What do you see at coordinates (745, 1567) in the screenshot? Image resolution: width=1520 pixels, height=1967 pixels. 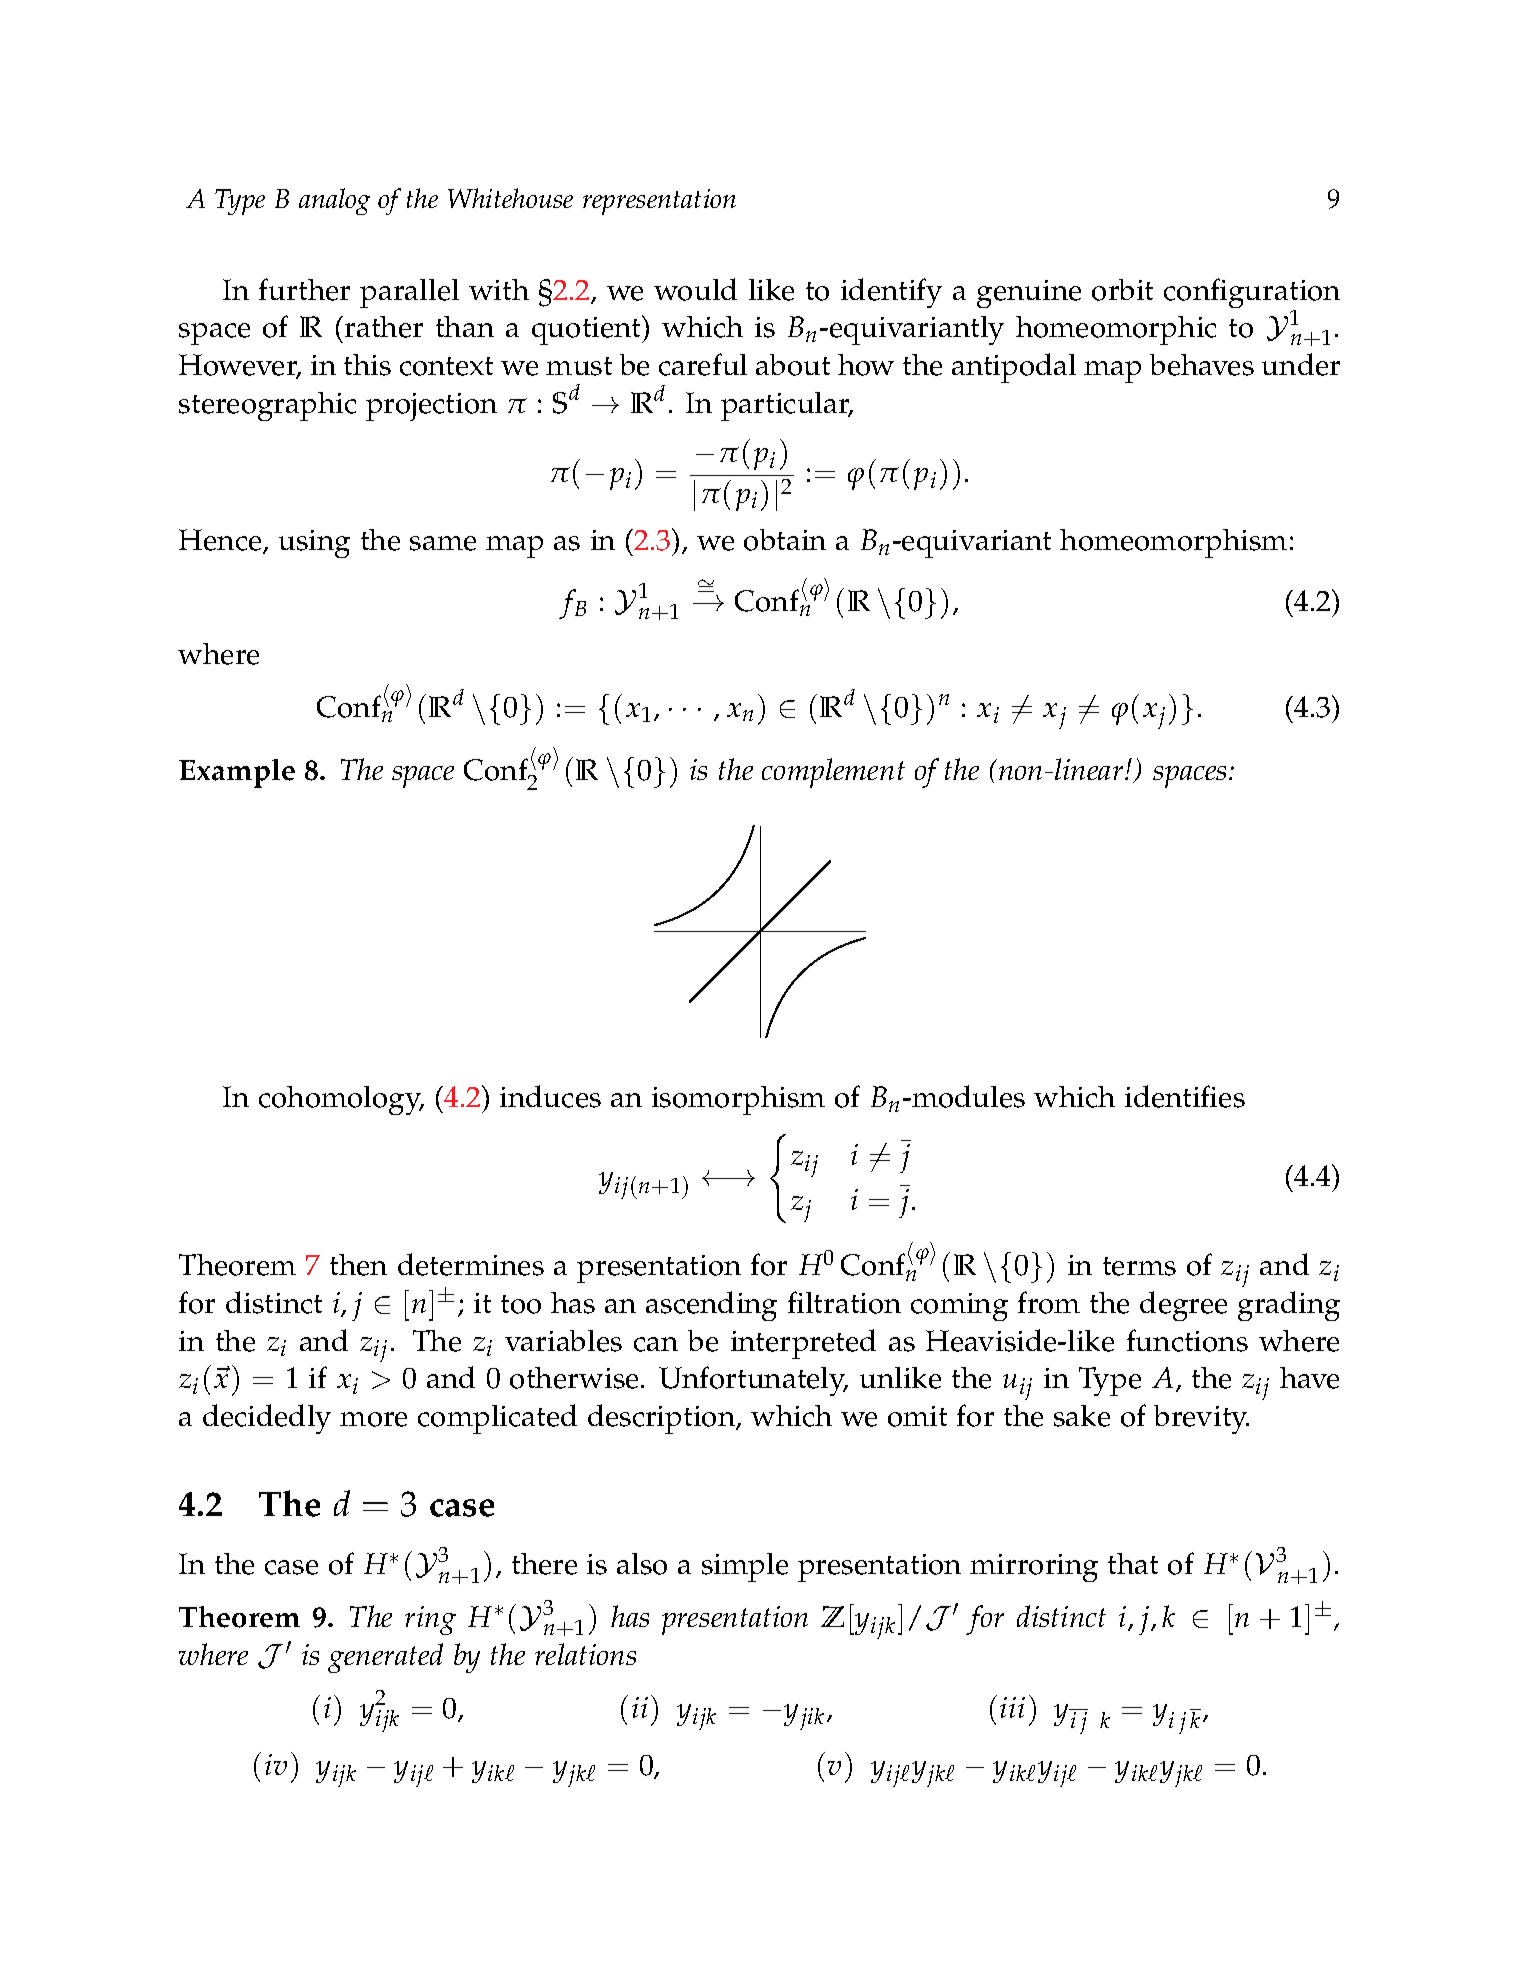 I see `simple` at bounding box center [745, 1567].
